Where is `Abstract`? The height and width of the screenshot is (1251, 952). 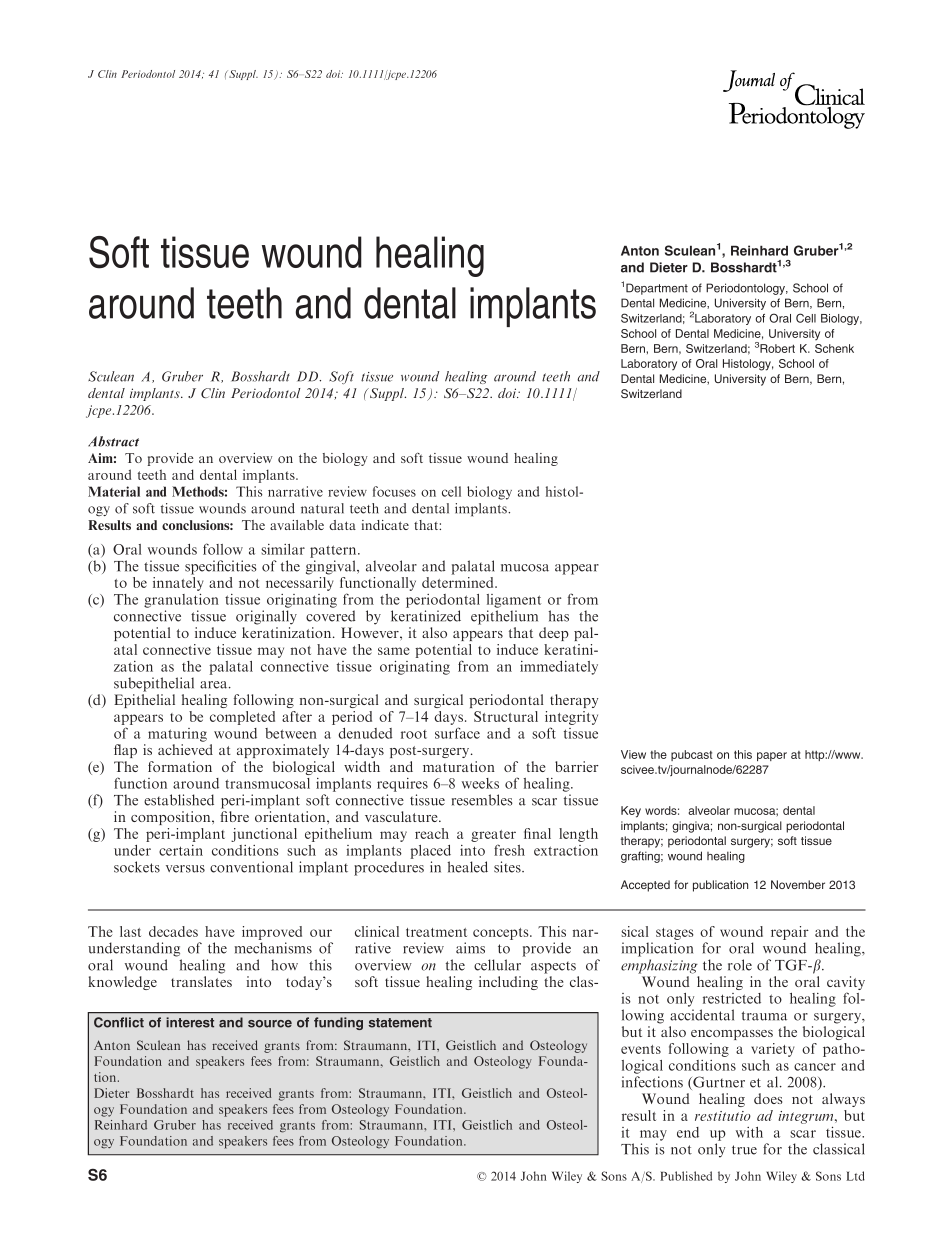
Abstract is located at coordinates (113, 441).
